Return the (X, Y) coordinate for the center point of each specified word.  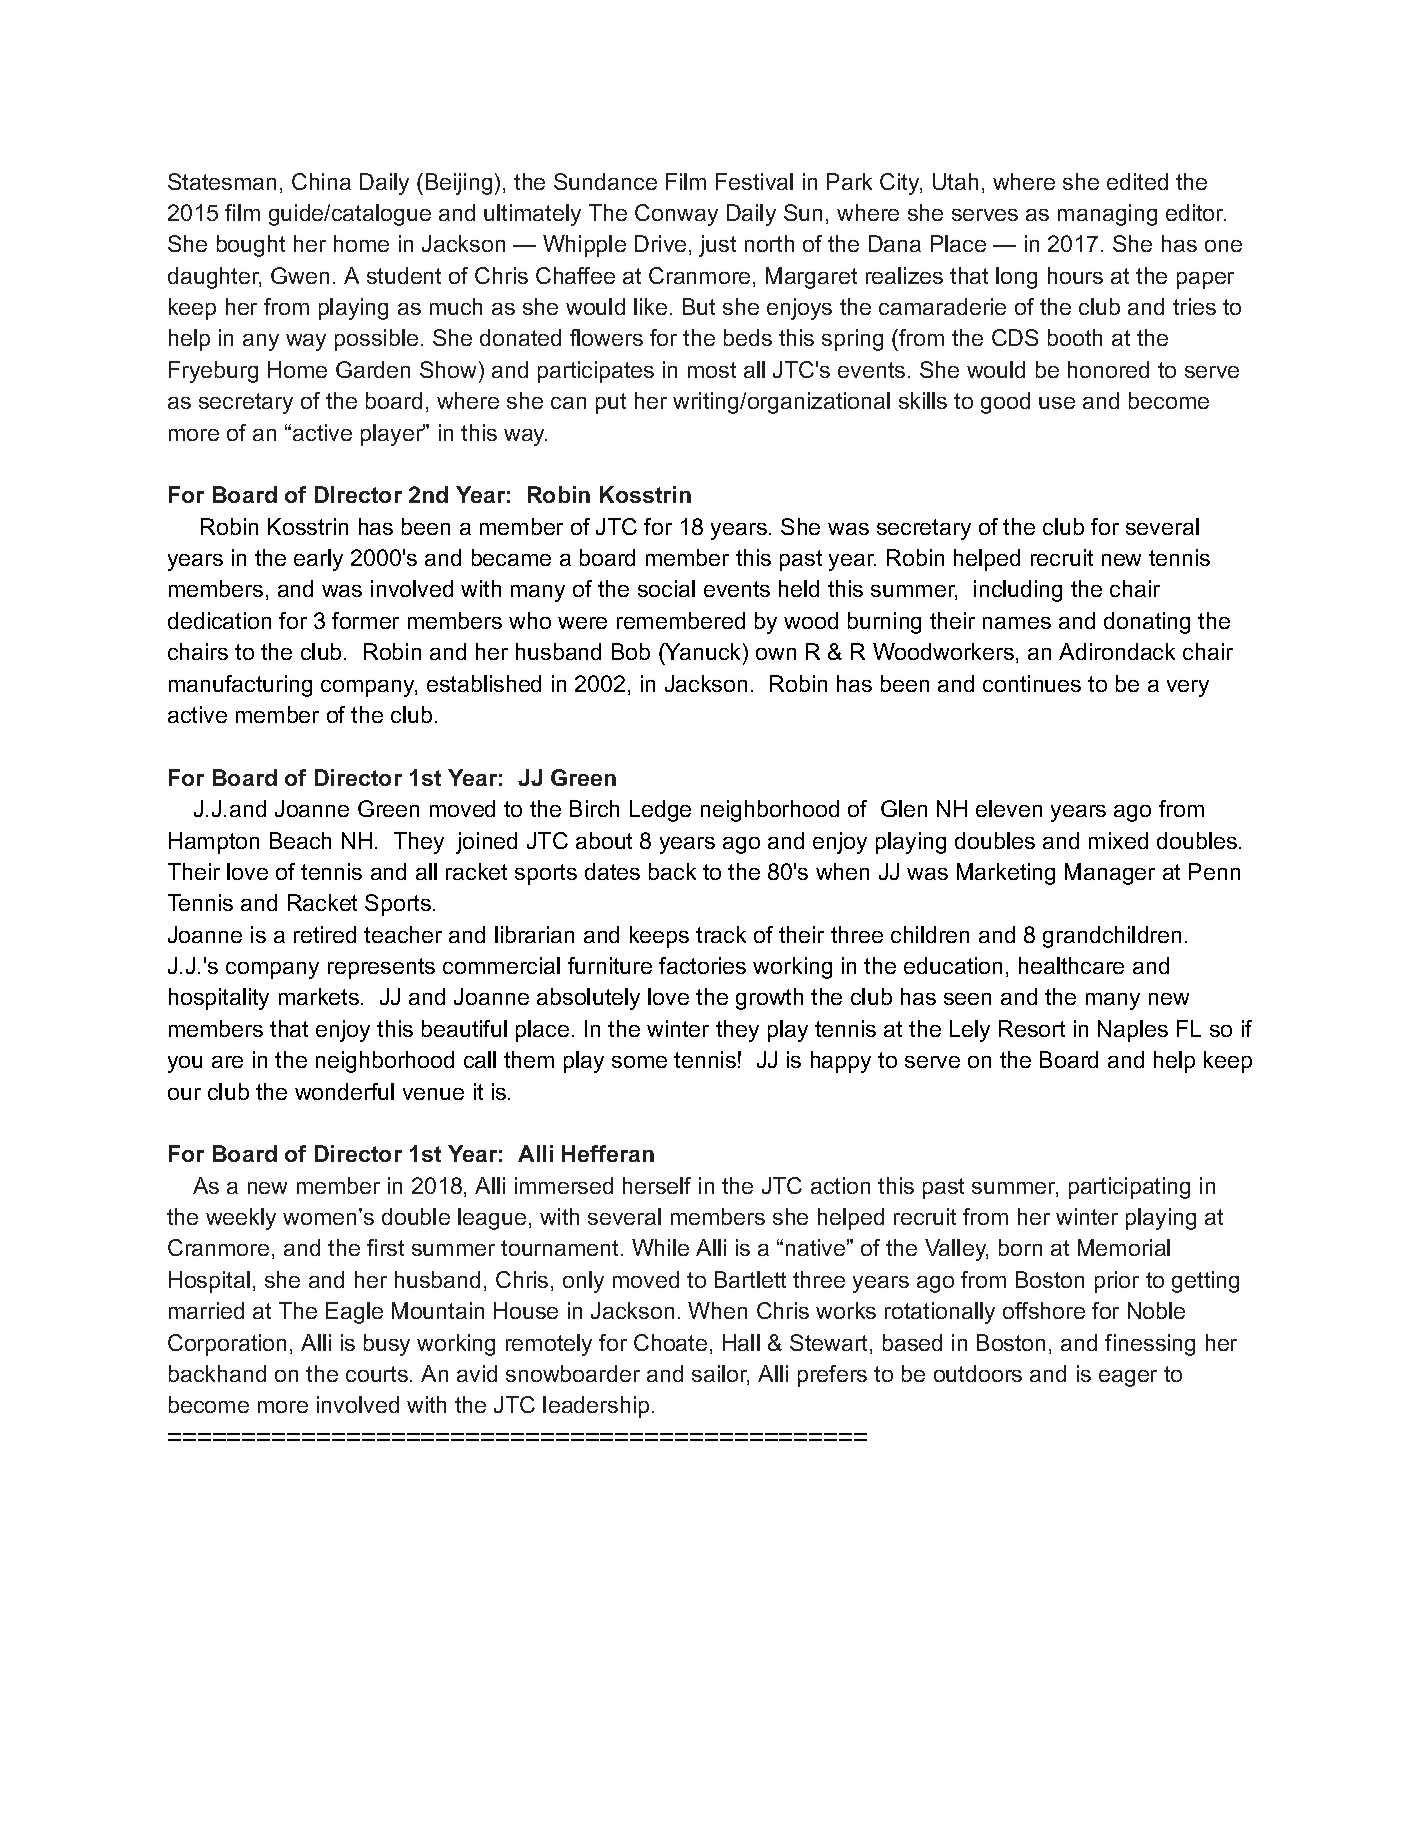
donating (1147, 623)
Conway (676, 215)
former (365, 620)
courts (377, 1374)
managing (1107, 215)
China (321, 181)
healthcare (1071, 965)
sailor (720, 1375)
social (666, 588)
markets (319, 996)
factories (702, 965)
